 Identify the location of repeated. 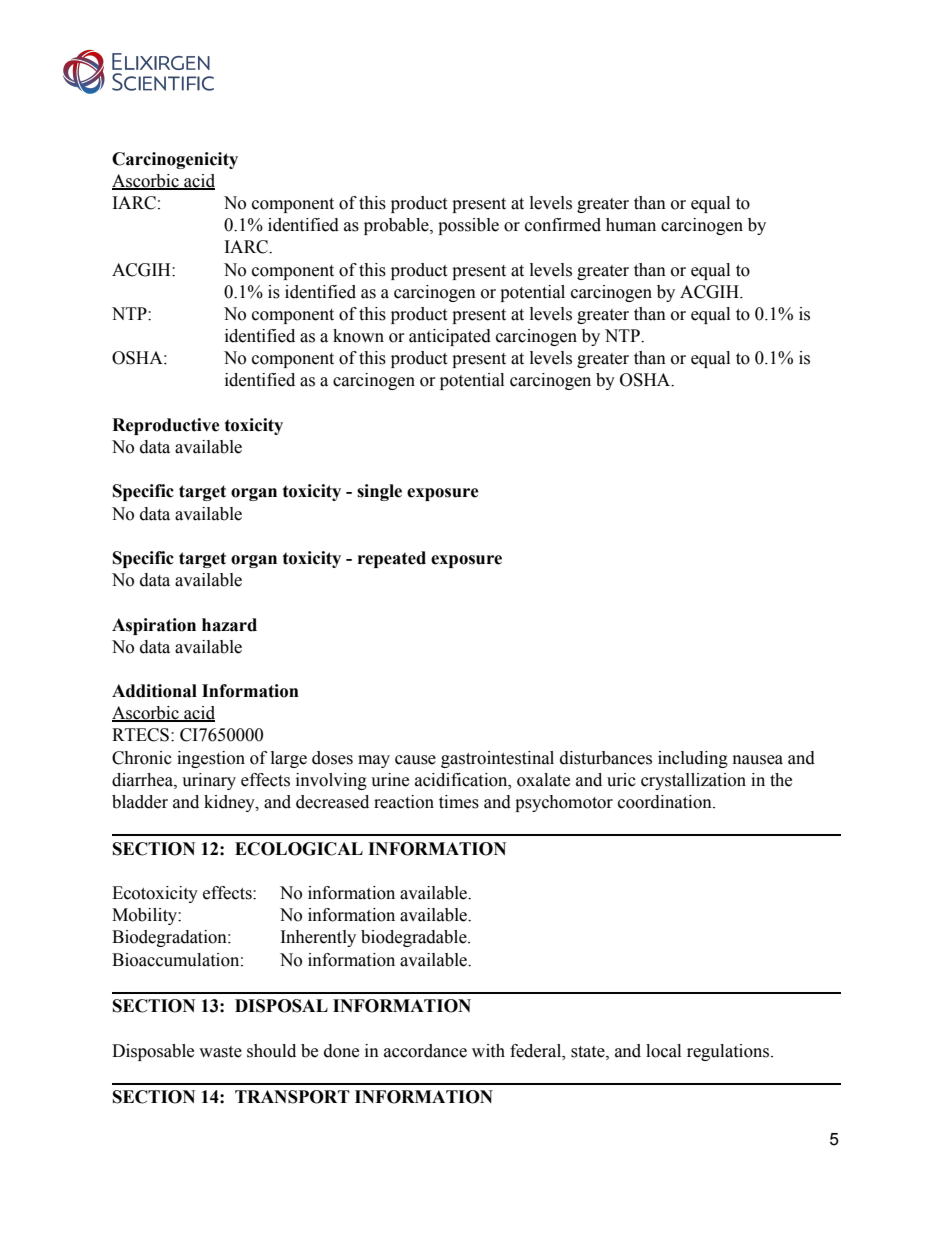
(392, 559).
